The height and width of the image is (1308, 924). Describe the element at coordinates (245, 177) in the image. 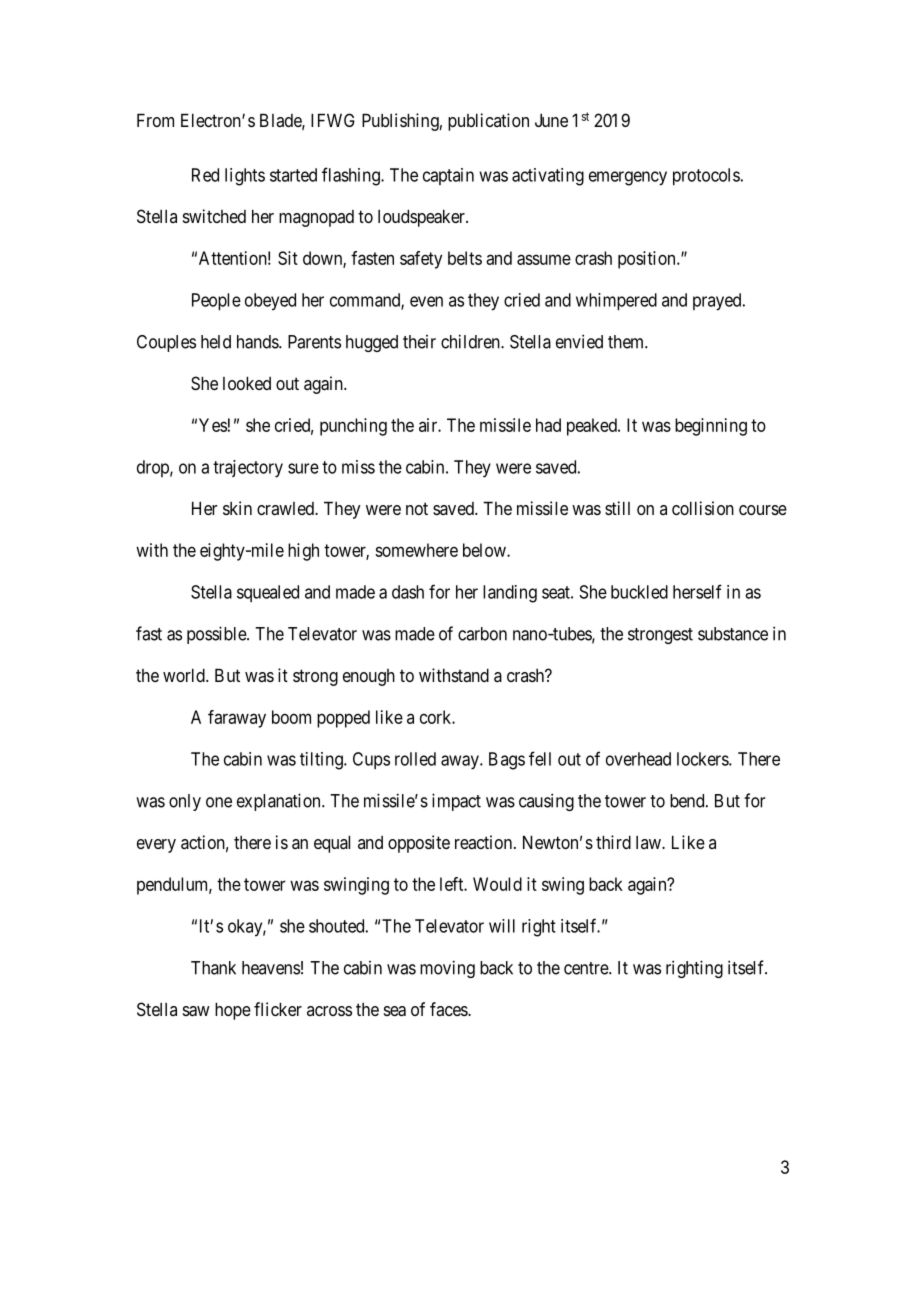

I see `lights` at that location.
